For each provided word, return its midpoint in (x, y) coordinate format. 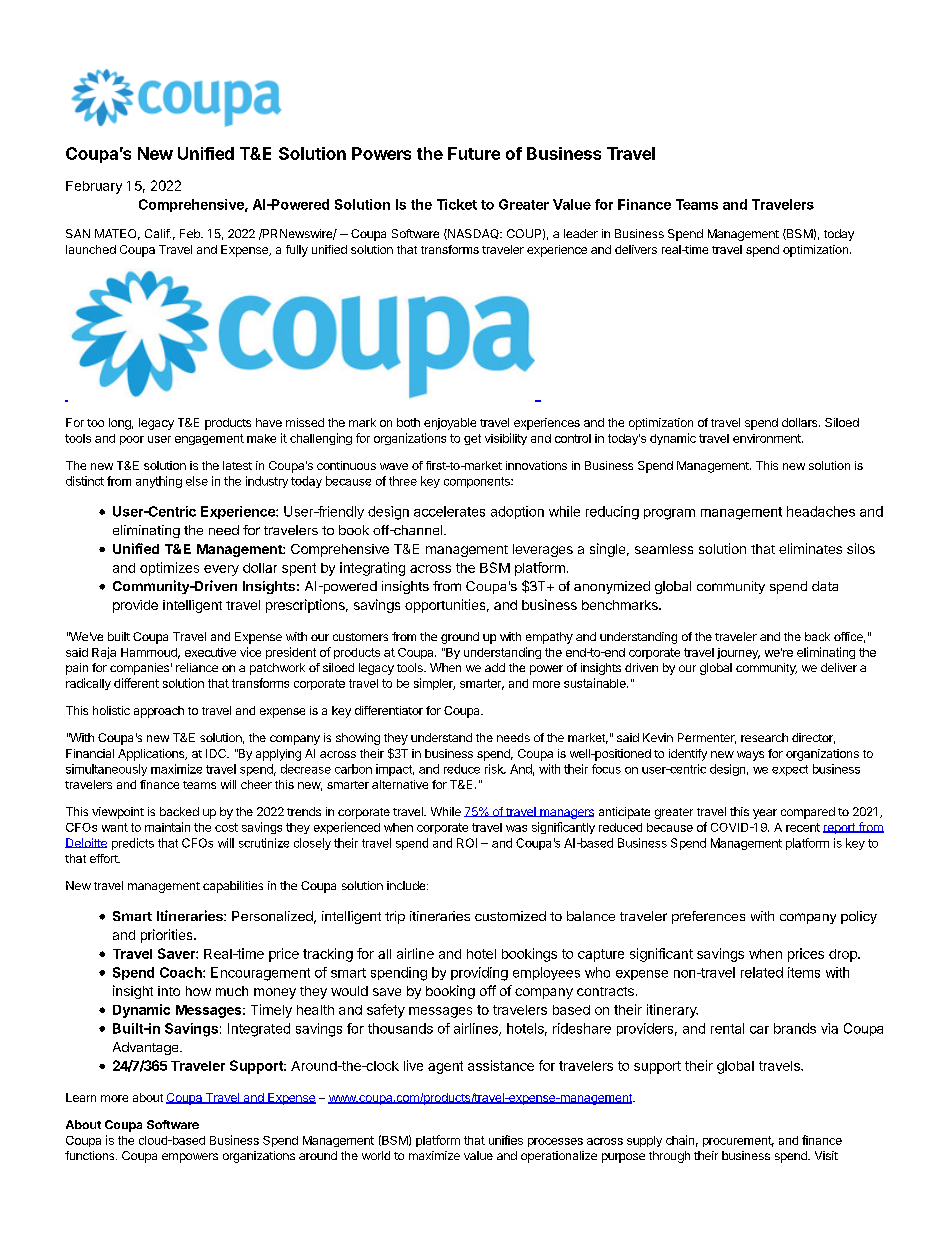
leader (581, 233)
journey (738, 653)
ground (460, 638)
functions (91, 1155)
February (94, 187)
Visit (826, 1155)
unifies (506, 1140)
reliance (197, 667)
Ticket (457, 204)
